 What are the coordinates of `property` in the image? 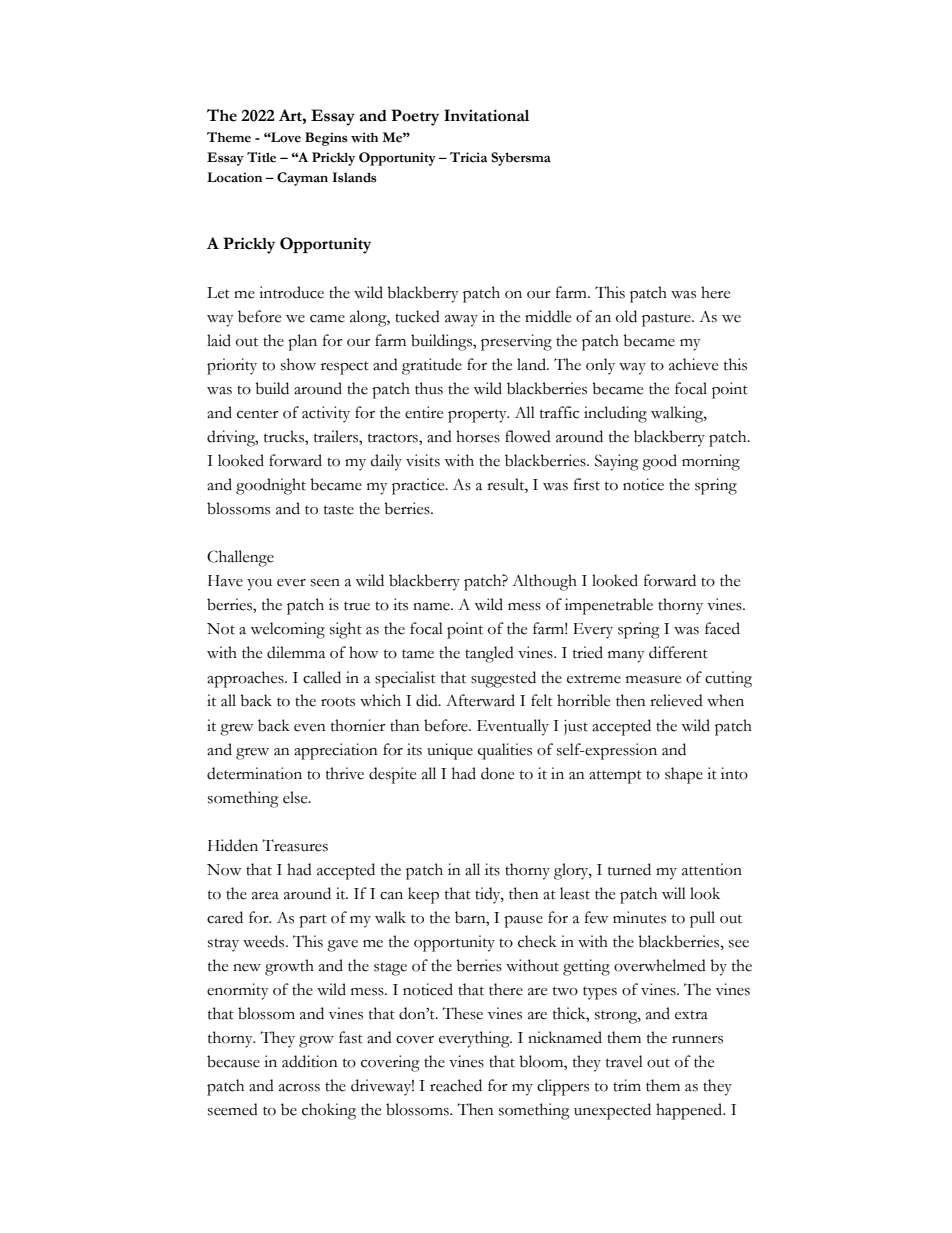 It's located at (478, 416).
